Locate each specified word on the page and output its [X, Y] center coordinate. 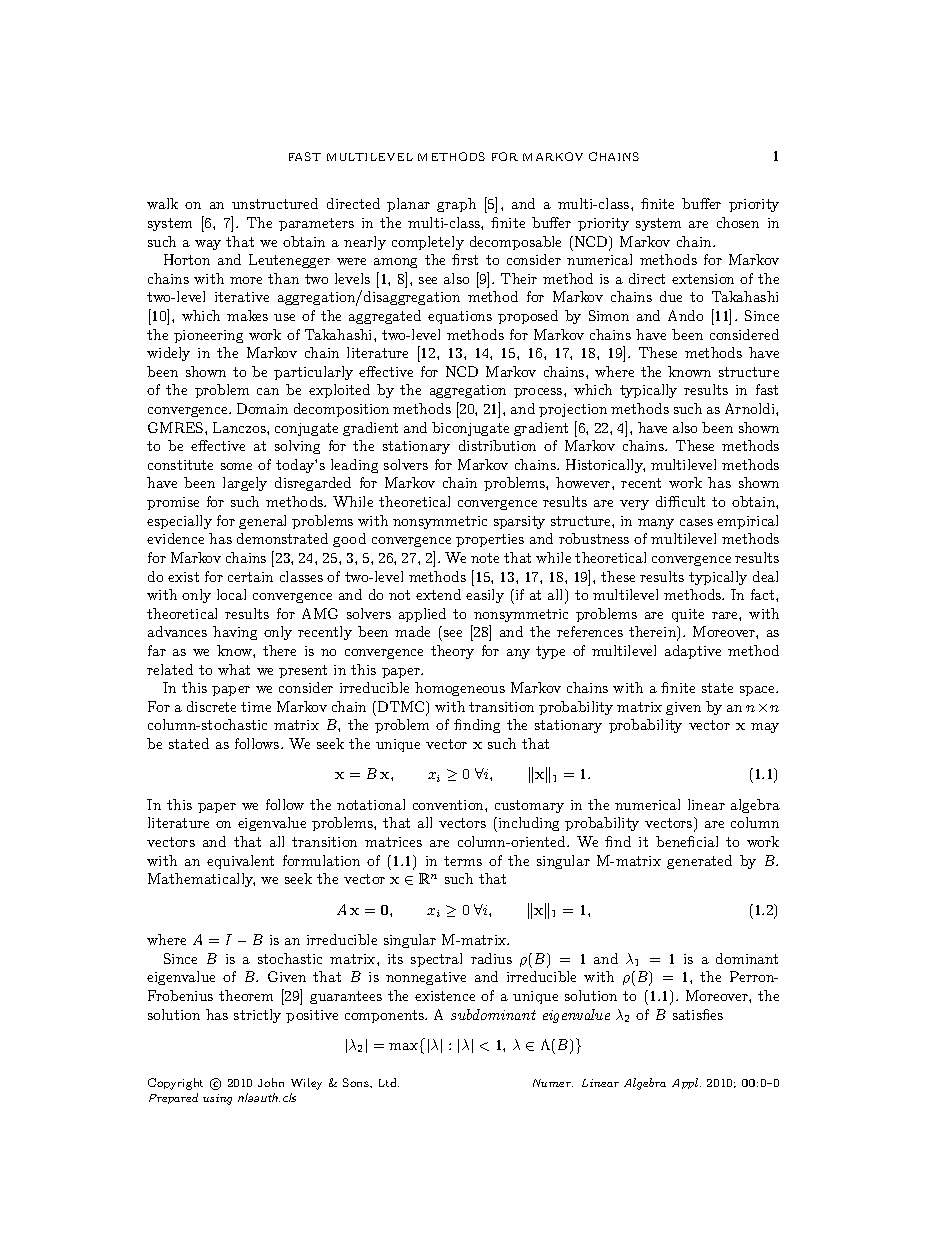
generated [699, 862]
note [485, 558]
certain [250, 577]
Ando [685, 315]
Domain [262, 408]
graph [456, 205]
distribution [497, 445]
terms [463, 861]
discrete [211, 706]
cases [696, 522]
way [208, 245]
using [217, 1099]
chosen [738, 222]
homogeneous [460, 689]
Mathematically [201, 880]
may [765, 728]
